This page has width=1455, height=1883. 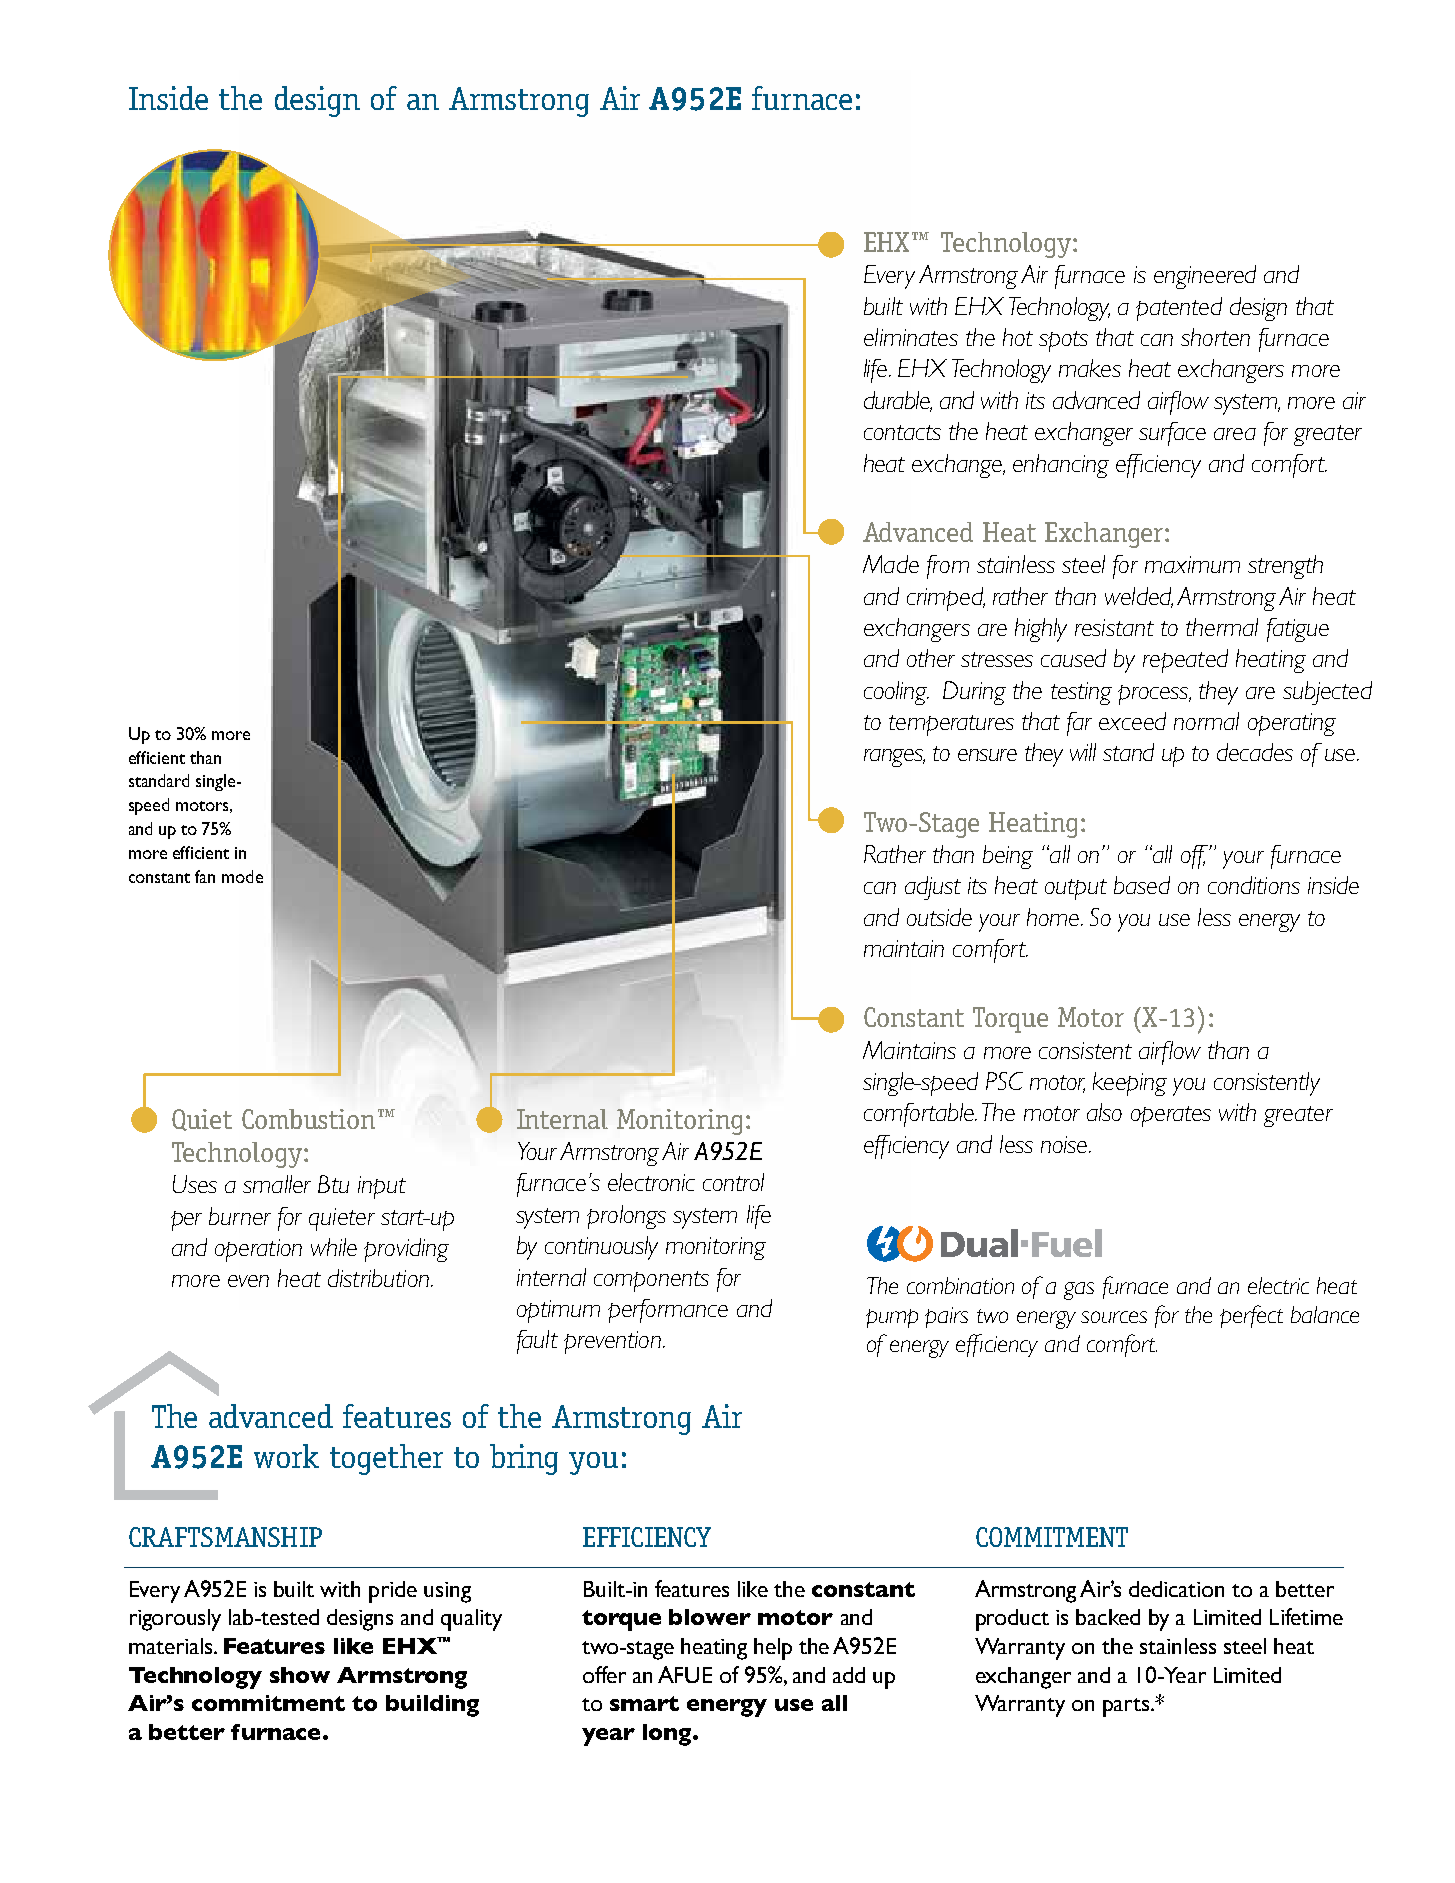 What do you see at coordinates (773, 1649) in the page?
I see `help` at bounding box center [773, 1649].
